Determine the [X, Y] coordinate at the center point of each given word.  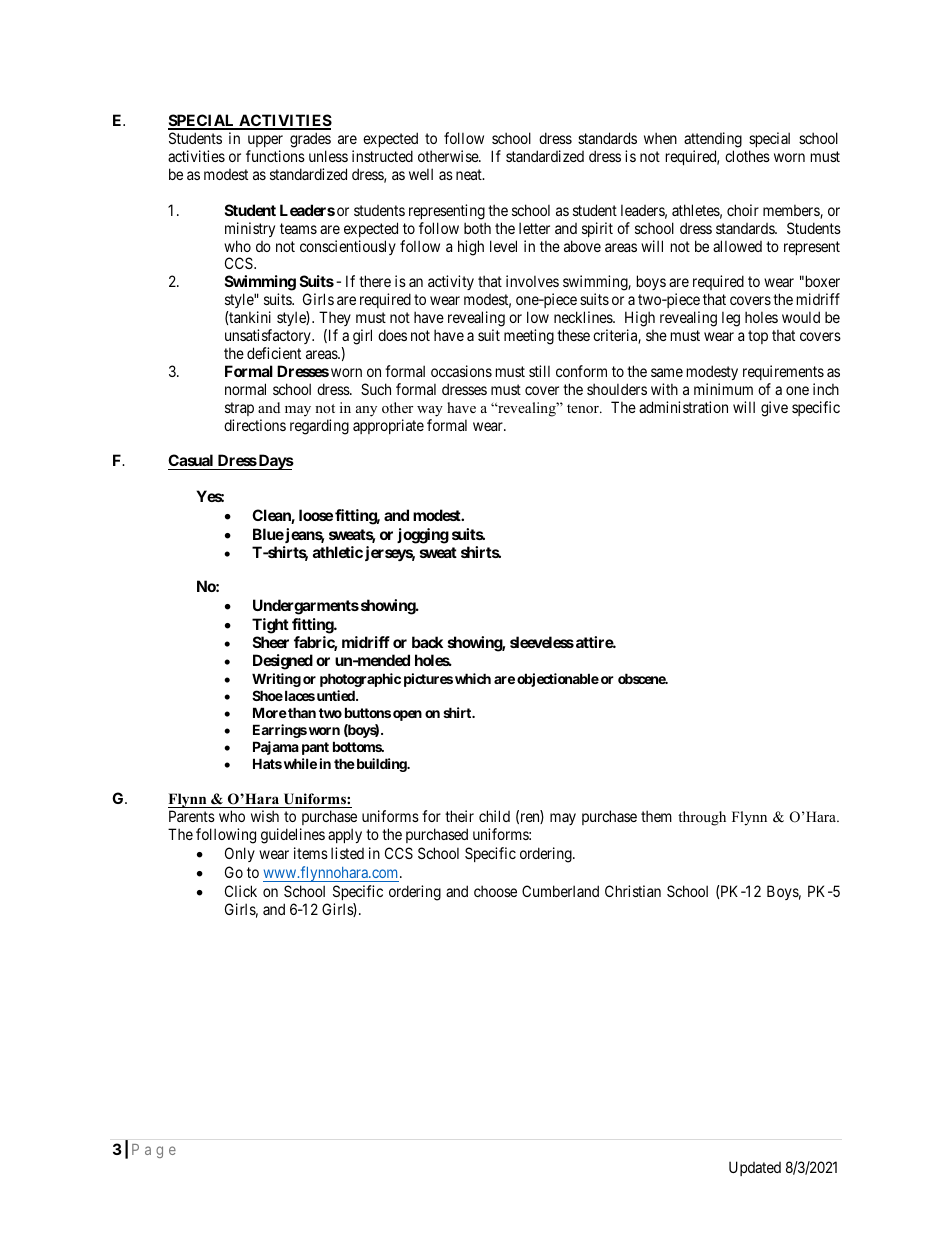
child [494, 816]
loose [316, 515]
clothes [747, 156]
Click [241, 891]
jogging [423, 536]
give [774, 409]
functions [275, 156]
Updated [755, 1168]
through [702, 818]
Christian [633, 891]
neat [470, 174]
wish [265, 816]
